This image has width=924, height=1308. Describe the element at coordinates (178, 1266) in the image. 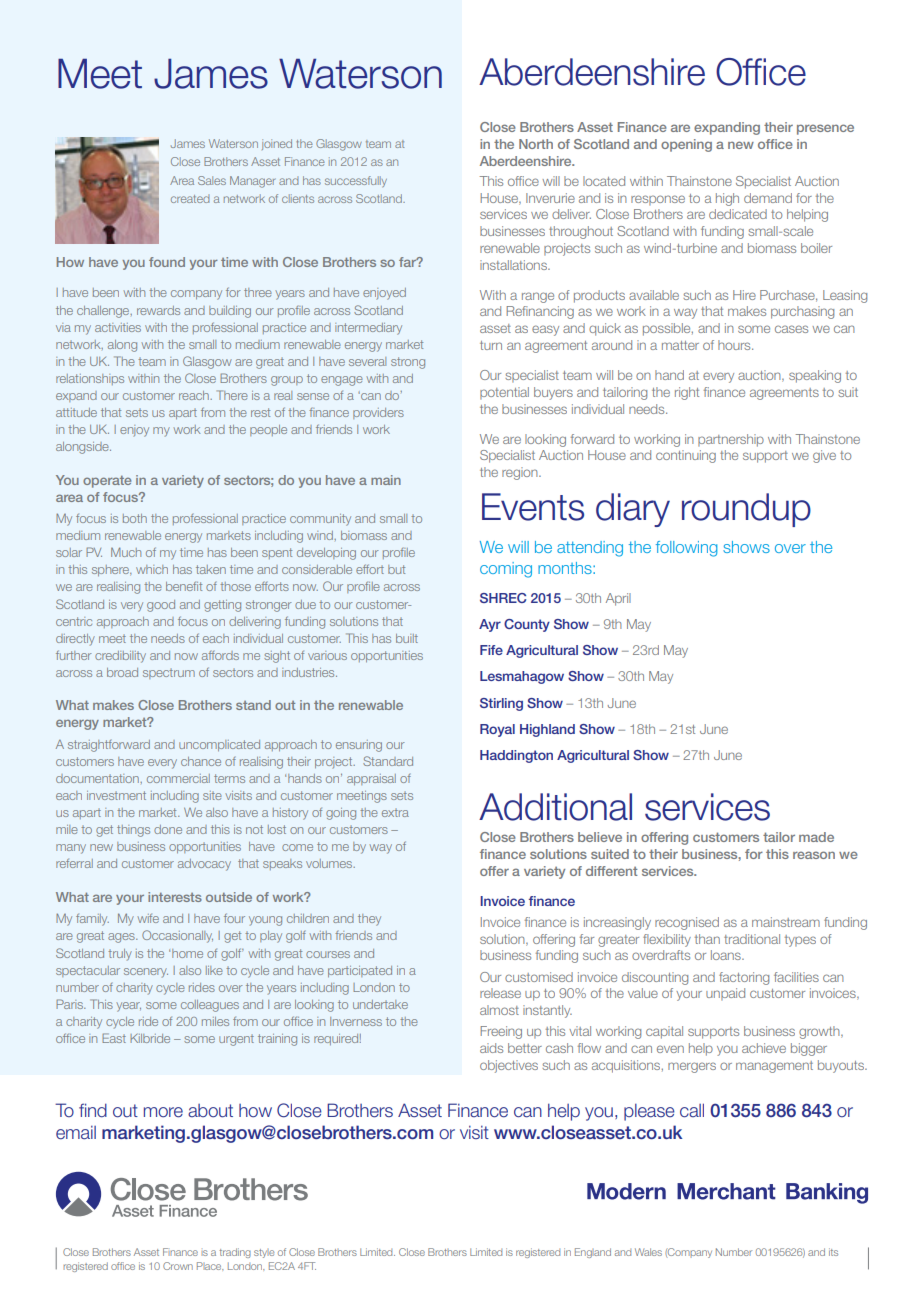

I see `Crown` at that location.
